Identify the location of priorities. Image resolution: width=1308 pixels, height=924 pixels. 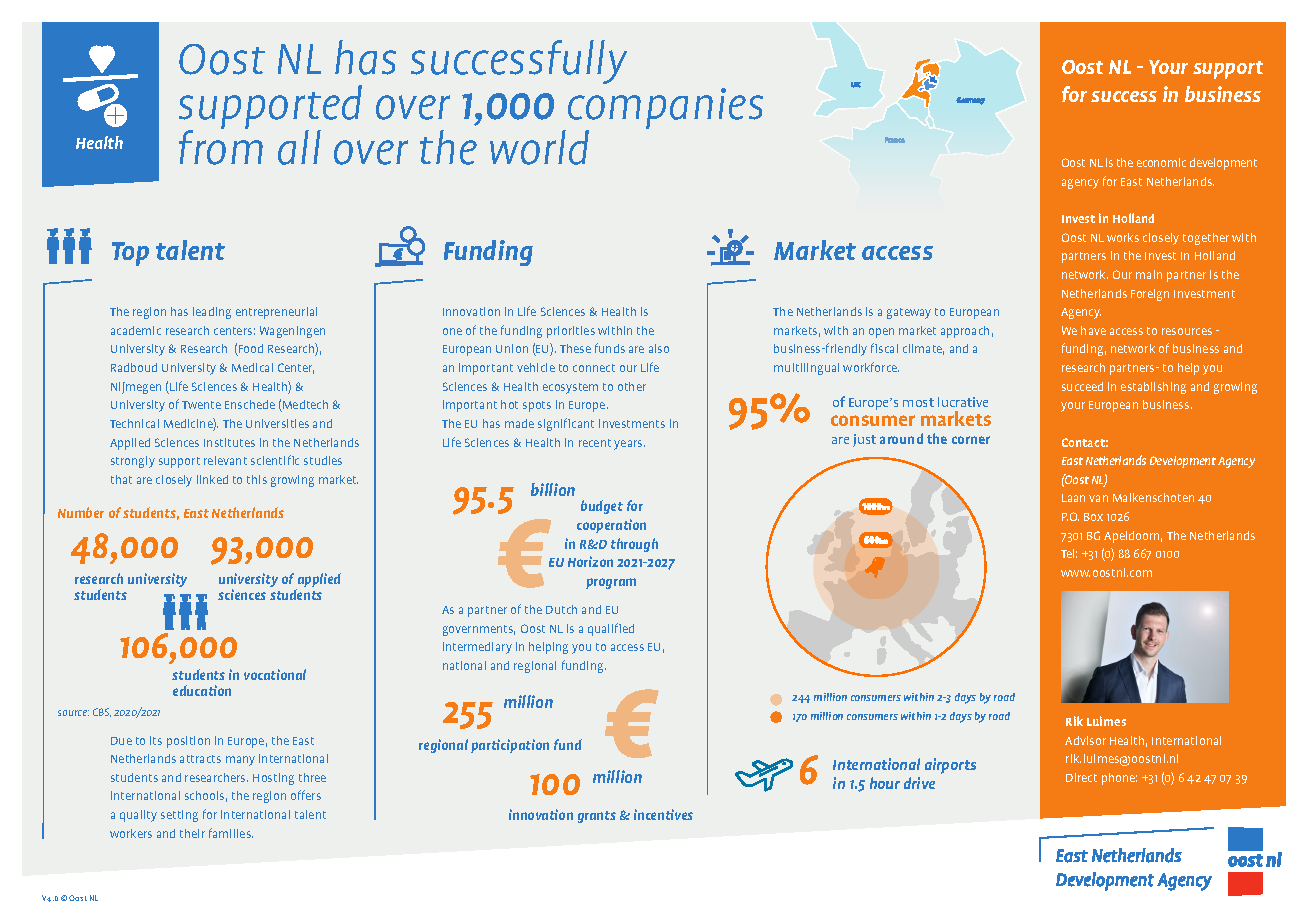
(571, 332).
